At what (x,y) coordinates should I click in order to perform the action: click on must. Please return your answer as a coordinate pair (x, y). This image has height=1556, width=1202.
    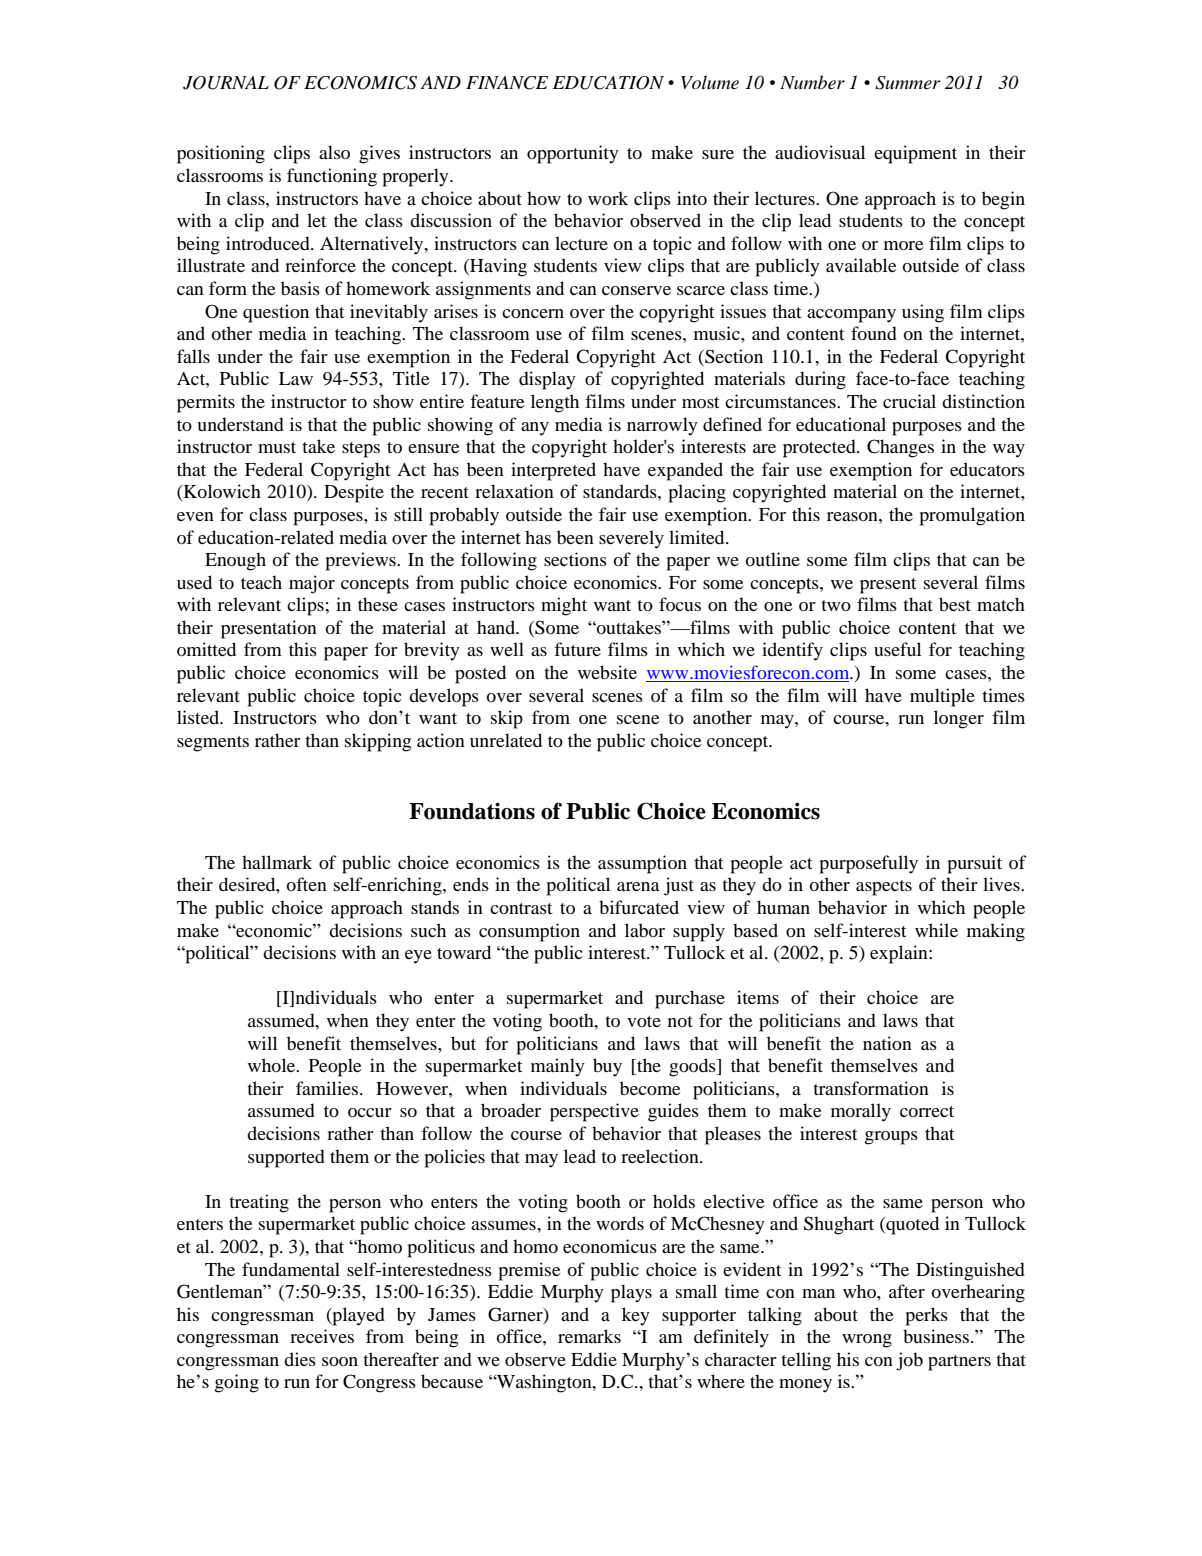
    Looking at the image, I should click on (277, 447).
